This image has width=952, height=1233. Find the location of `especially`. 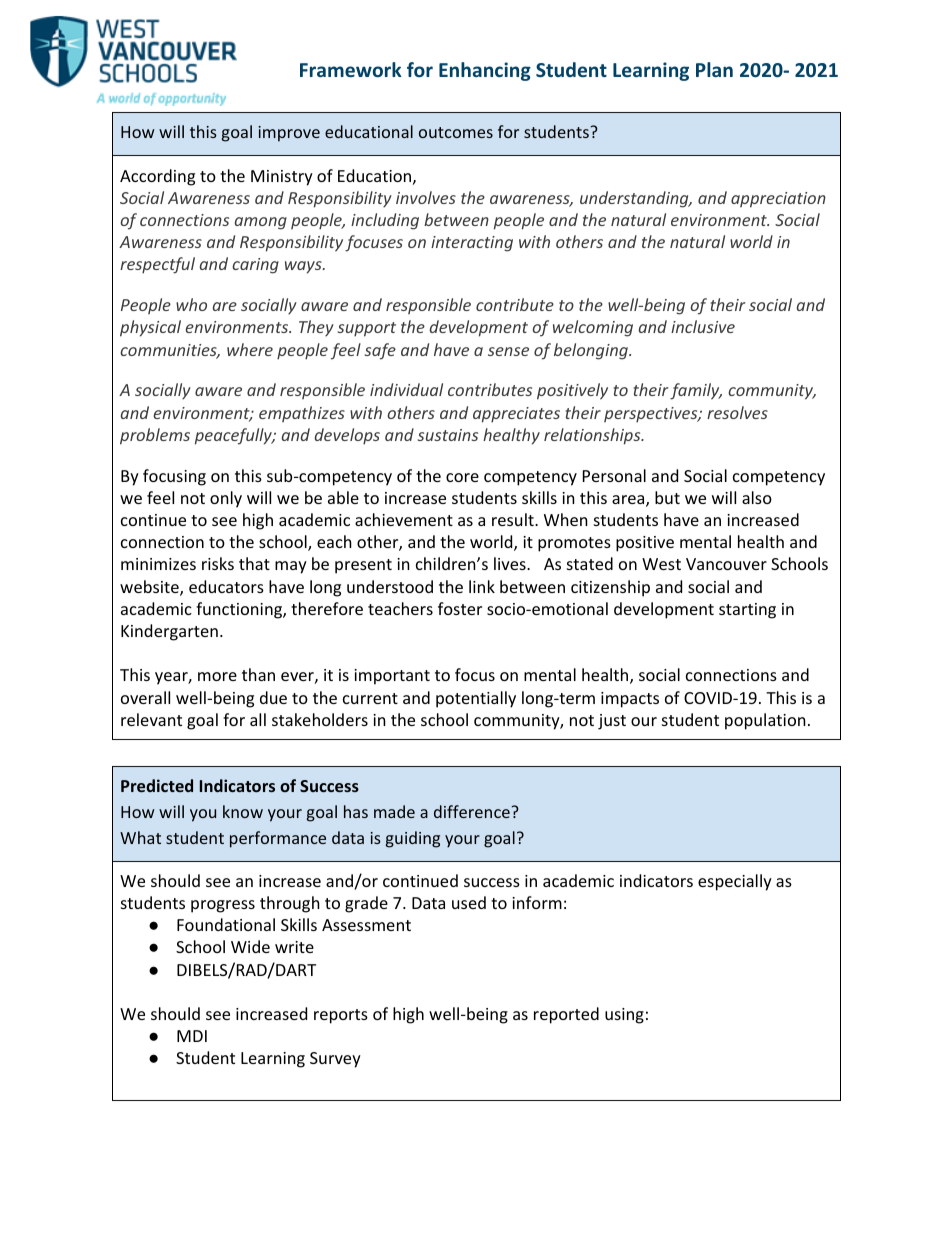

especially is located at coordinates (735, 882).
